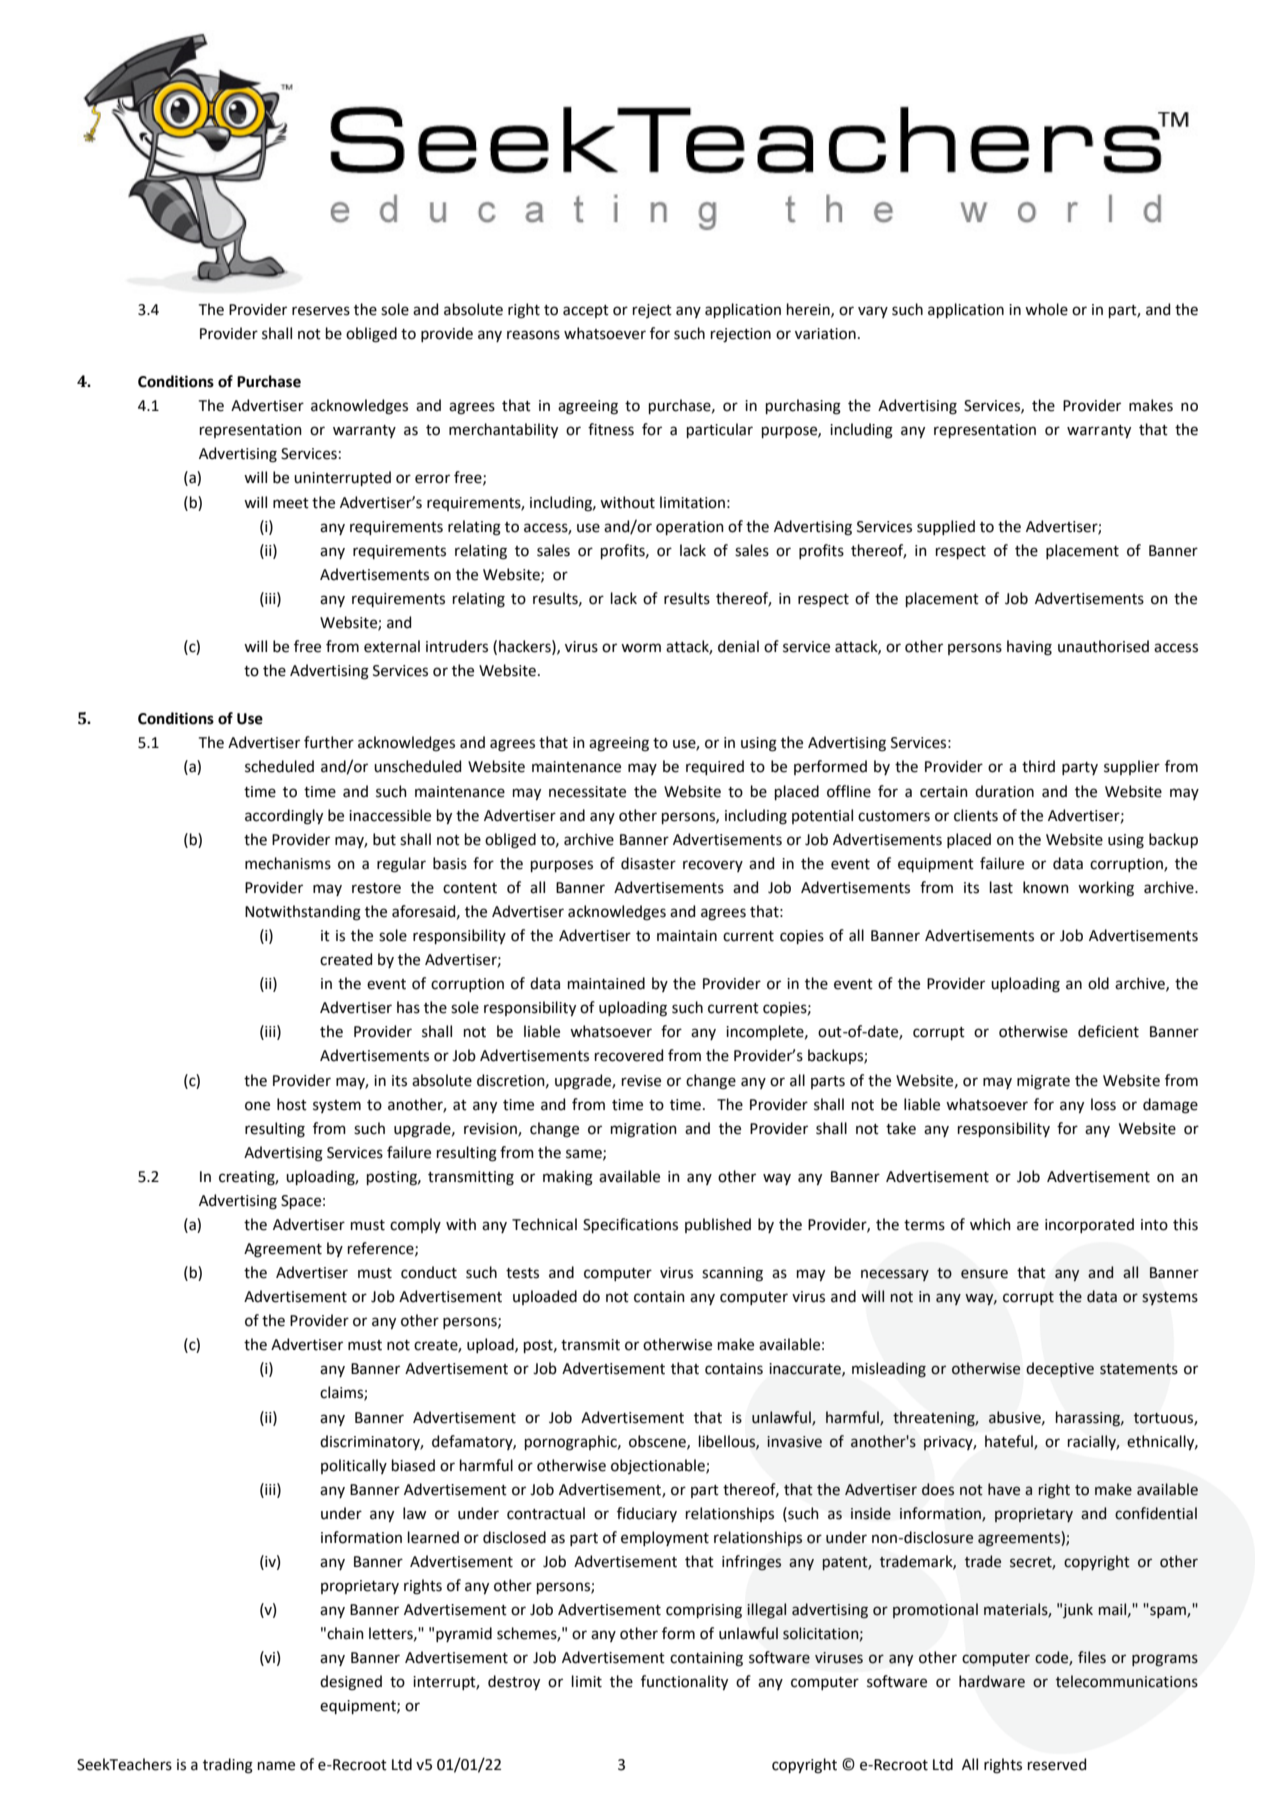 The image size is (1276, 1805). Describe the element at coordinates (1108, 1031) in the screenshot. I see `deficient` at that location.
